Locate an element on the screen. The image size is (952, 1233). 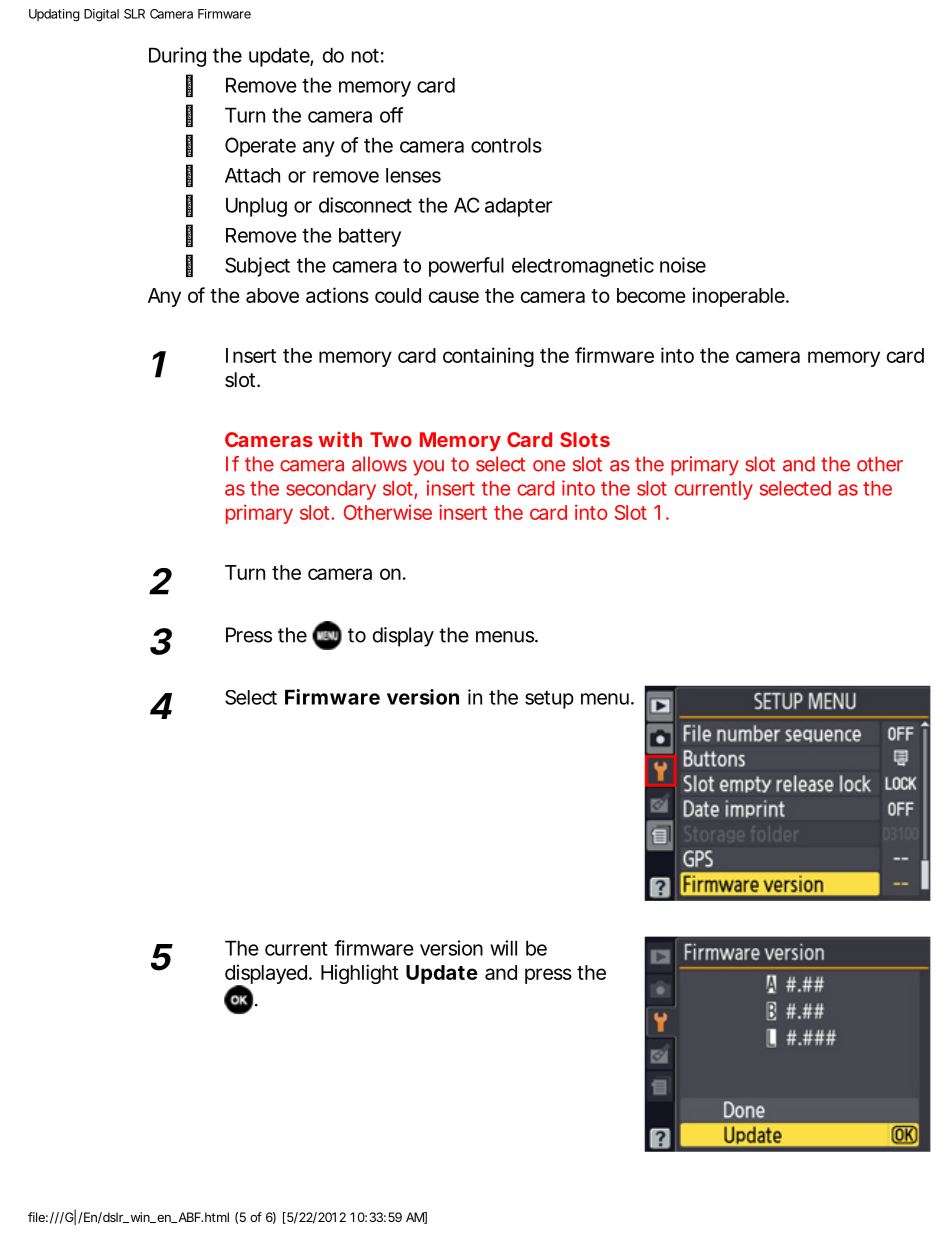
you is located at coordinates (428, 468).
